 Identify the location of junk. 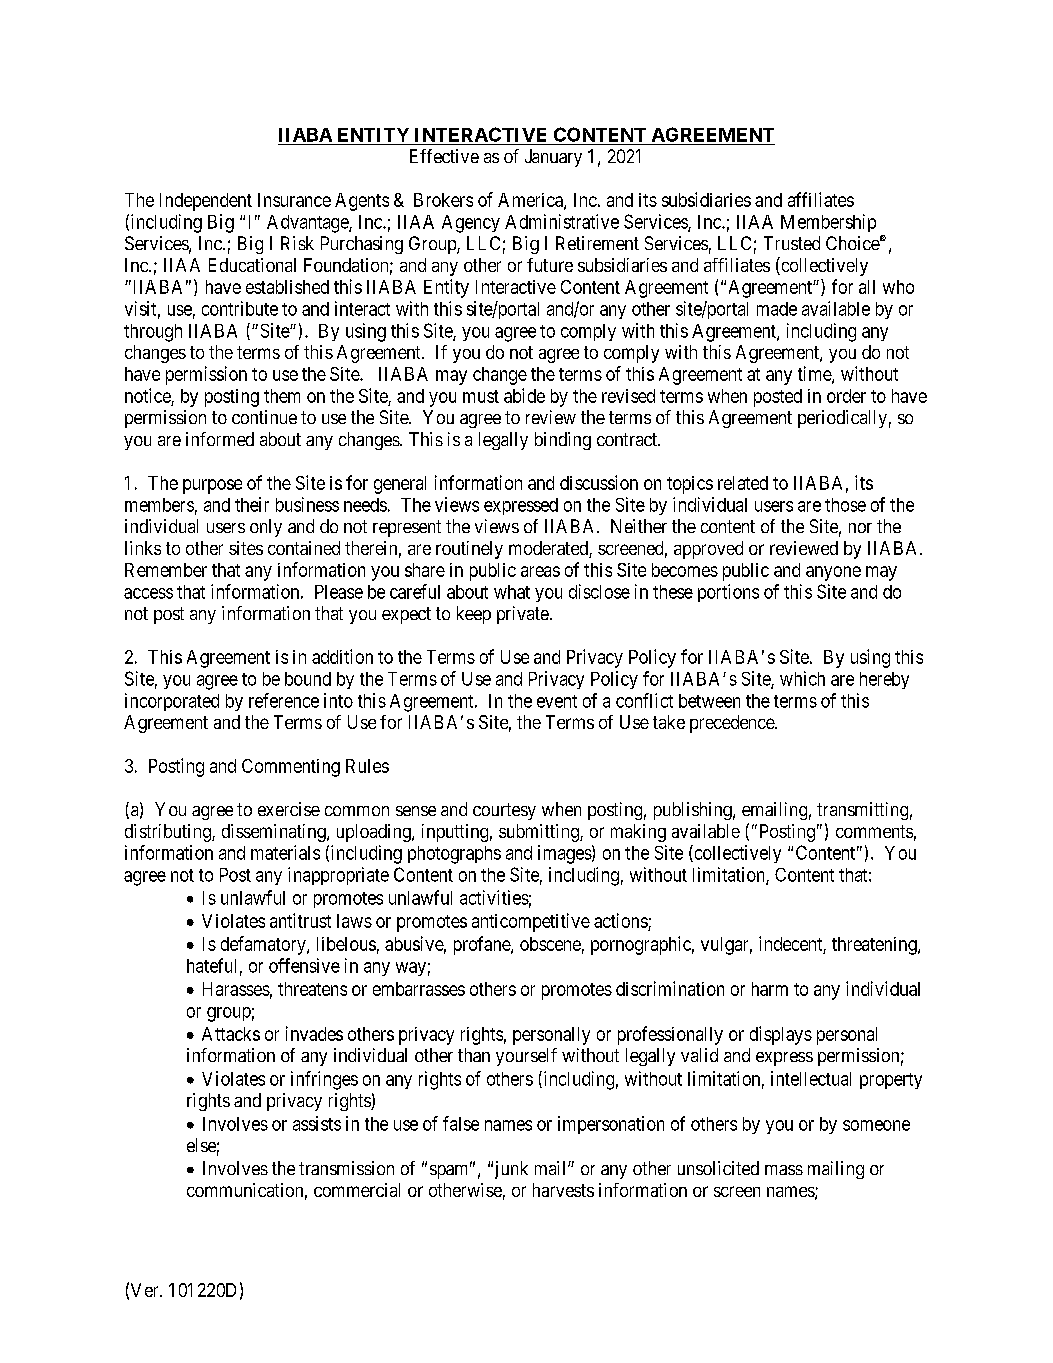
(509, 1170).
